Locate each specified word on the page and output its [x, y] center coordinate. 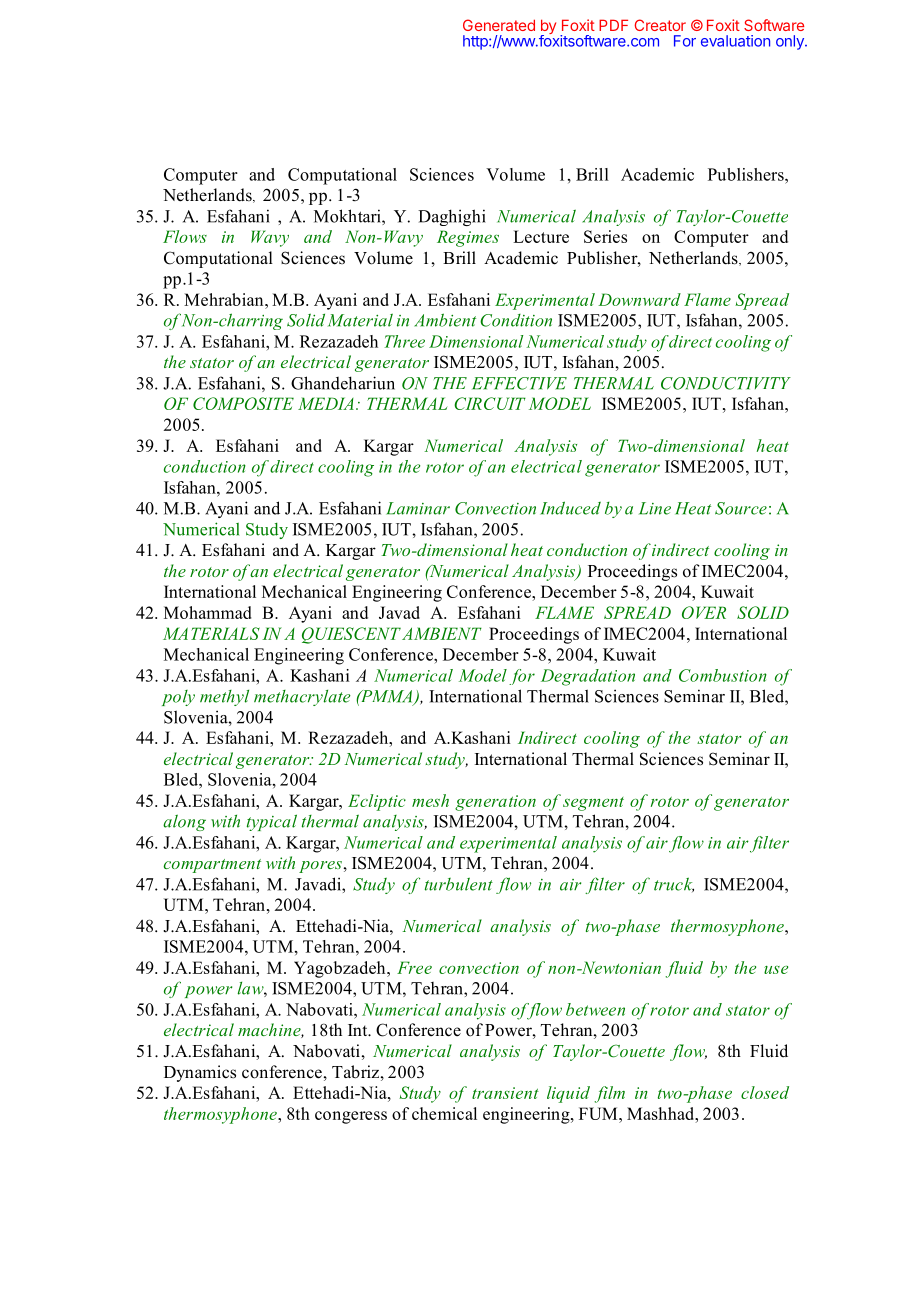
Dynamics [200, 1073]
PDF [613, 25]
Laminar [418, 508]
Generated [499, 25]
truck [674, 884]
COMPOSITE [243, 403]
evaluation [735, 41]
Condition [516, 320]
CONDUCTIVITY [726, 383]
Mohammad [207, 612]
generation [495, 803]
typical [272, 822]
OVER [704, 612]
